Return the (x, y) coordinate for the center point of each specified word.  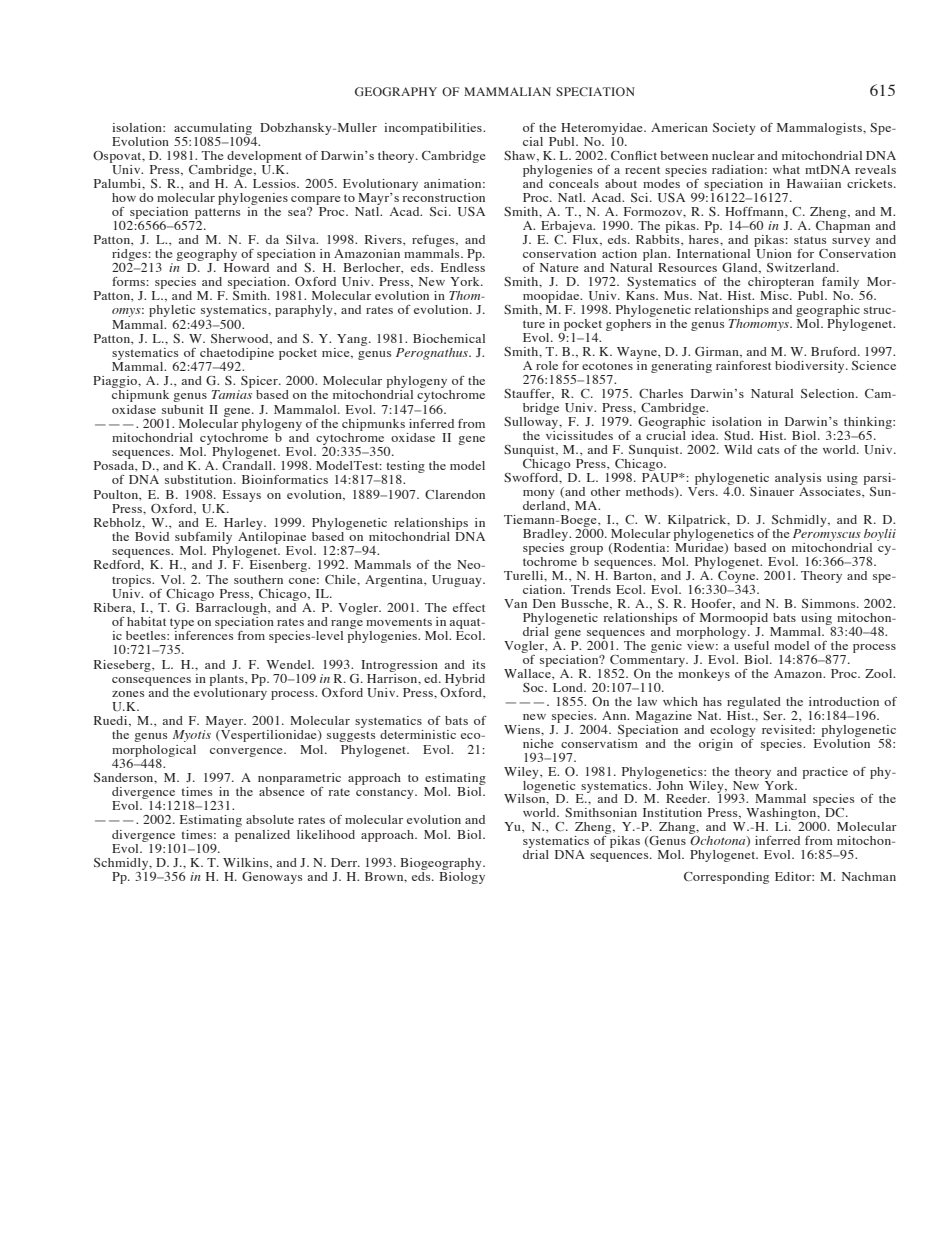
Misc (775, 294)
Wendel (289, 664)
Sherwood (241, 339)
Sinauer (772, 491)
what (786, 169)
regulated (754, 703)
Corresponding (726, 878)
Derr (345, 862)
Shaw (521, 156)
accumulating (213, 129)
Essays (242, 496)
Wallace (528, 672)
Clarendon (455, 494)
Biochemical (449, 338)
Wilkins (247, 863)
